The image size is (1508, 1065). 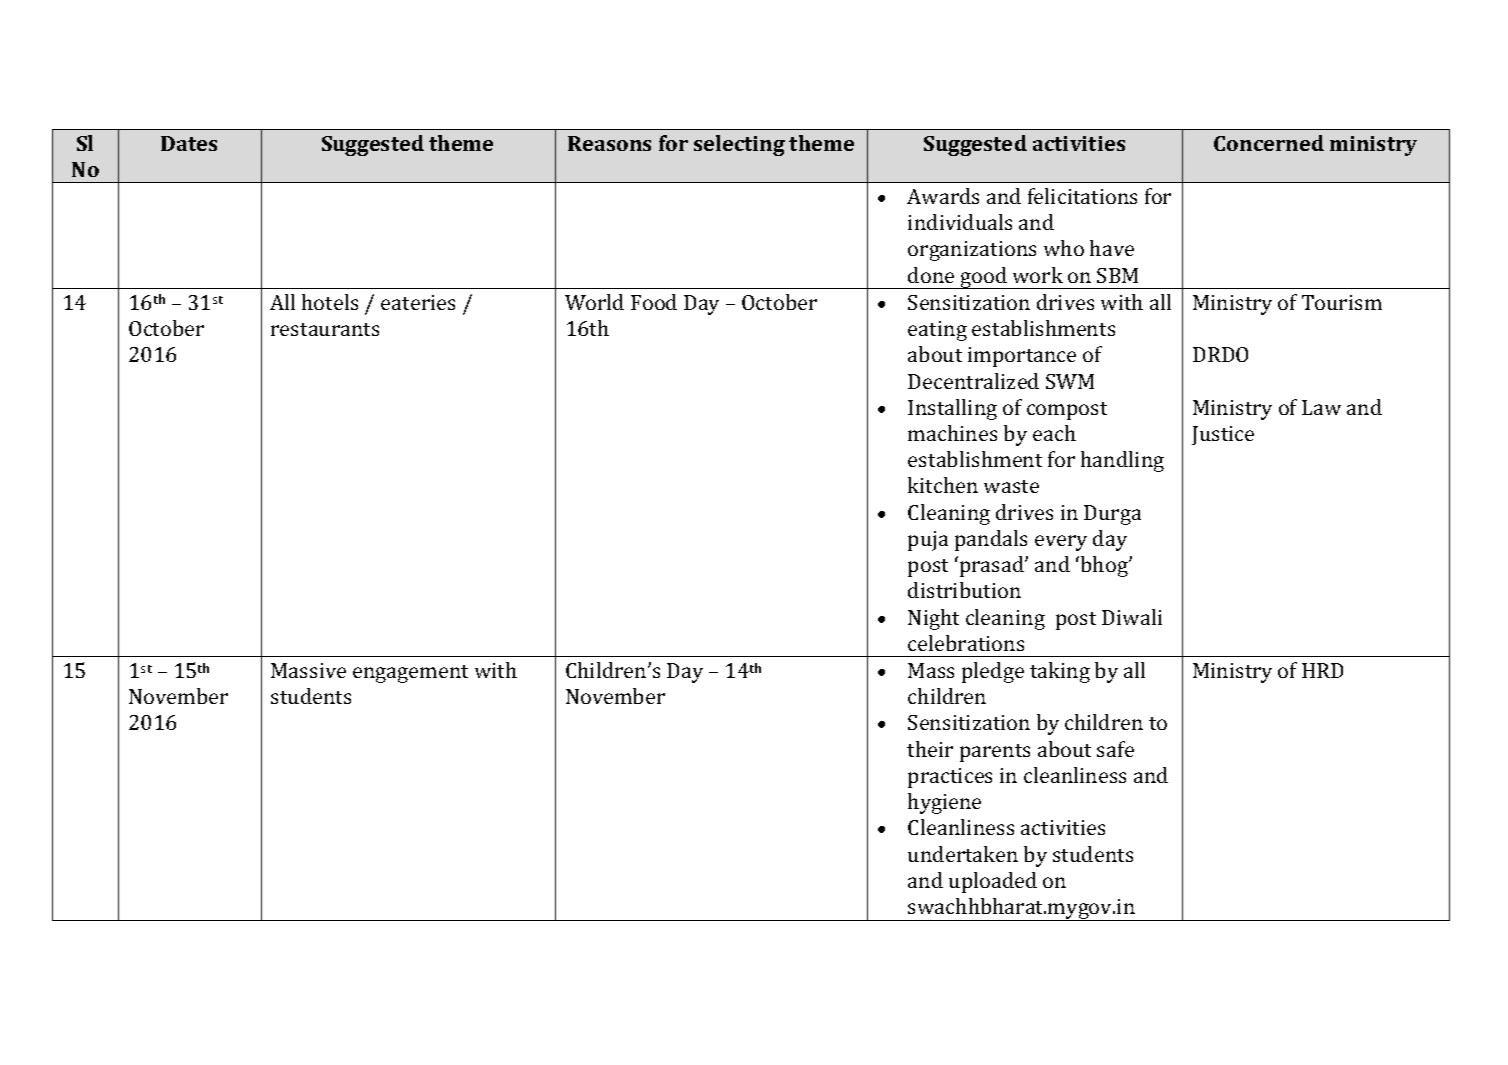 What do you see at coordinates (189, 143) in the screenshot?
I see `Dates` at bounding box center [189, 143].
